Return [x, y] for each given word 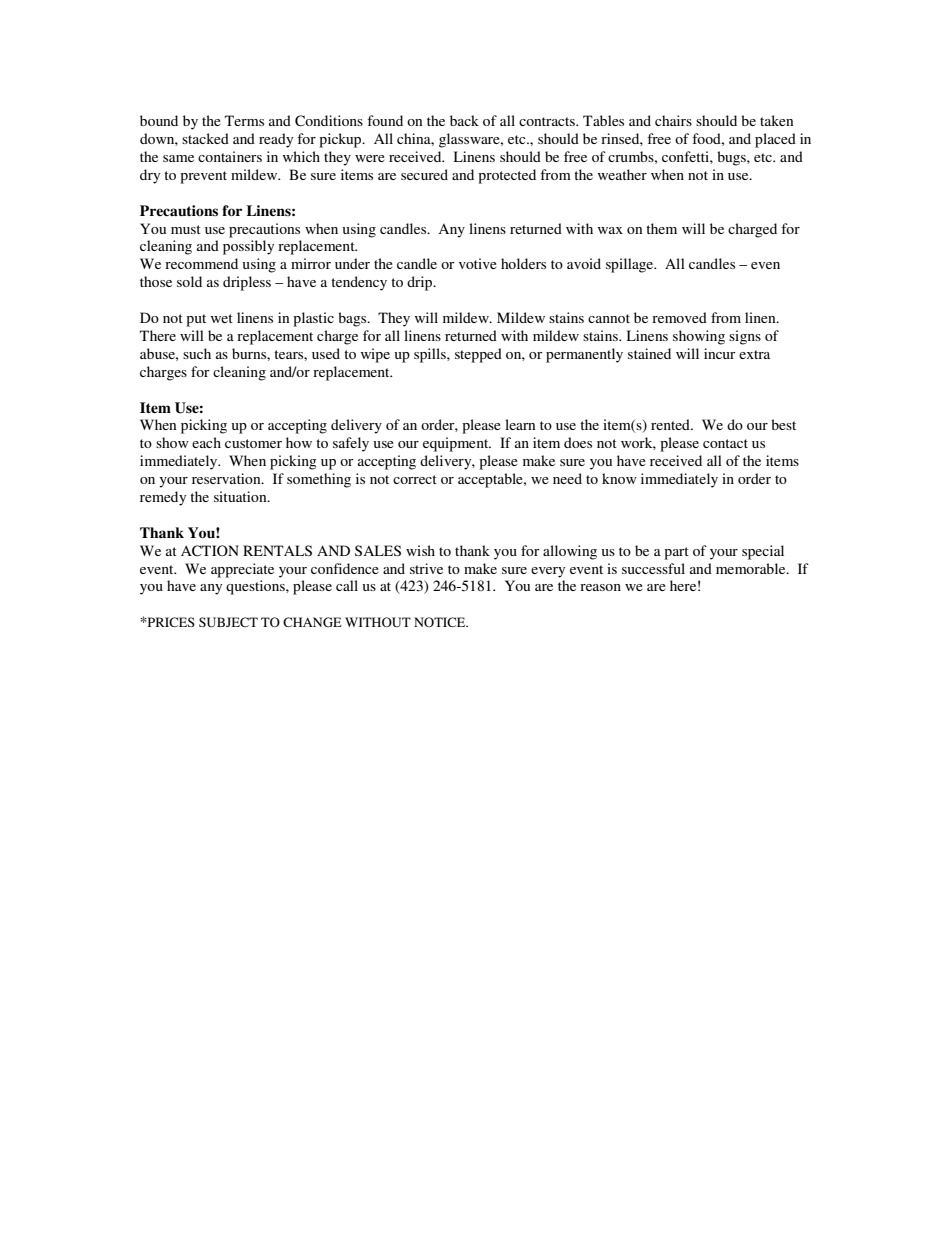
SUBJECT [228, 622]
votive [478, 263]
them [661, 228]
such [197, 353]
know [619, 478]
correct [415, 479]
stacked [205, 138]
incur [720, 353]
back [464, 120]
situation [241, 496]
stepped [478, 355]
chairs [673, 120]
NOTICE [441, 622]
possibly [248, 247]
